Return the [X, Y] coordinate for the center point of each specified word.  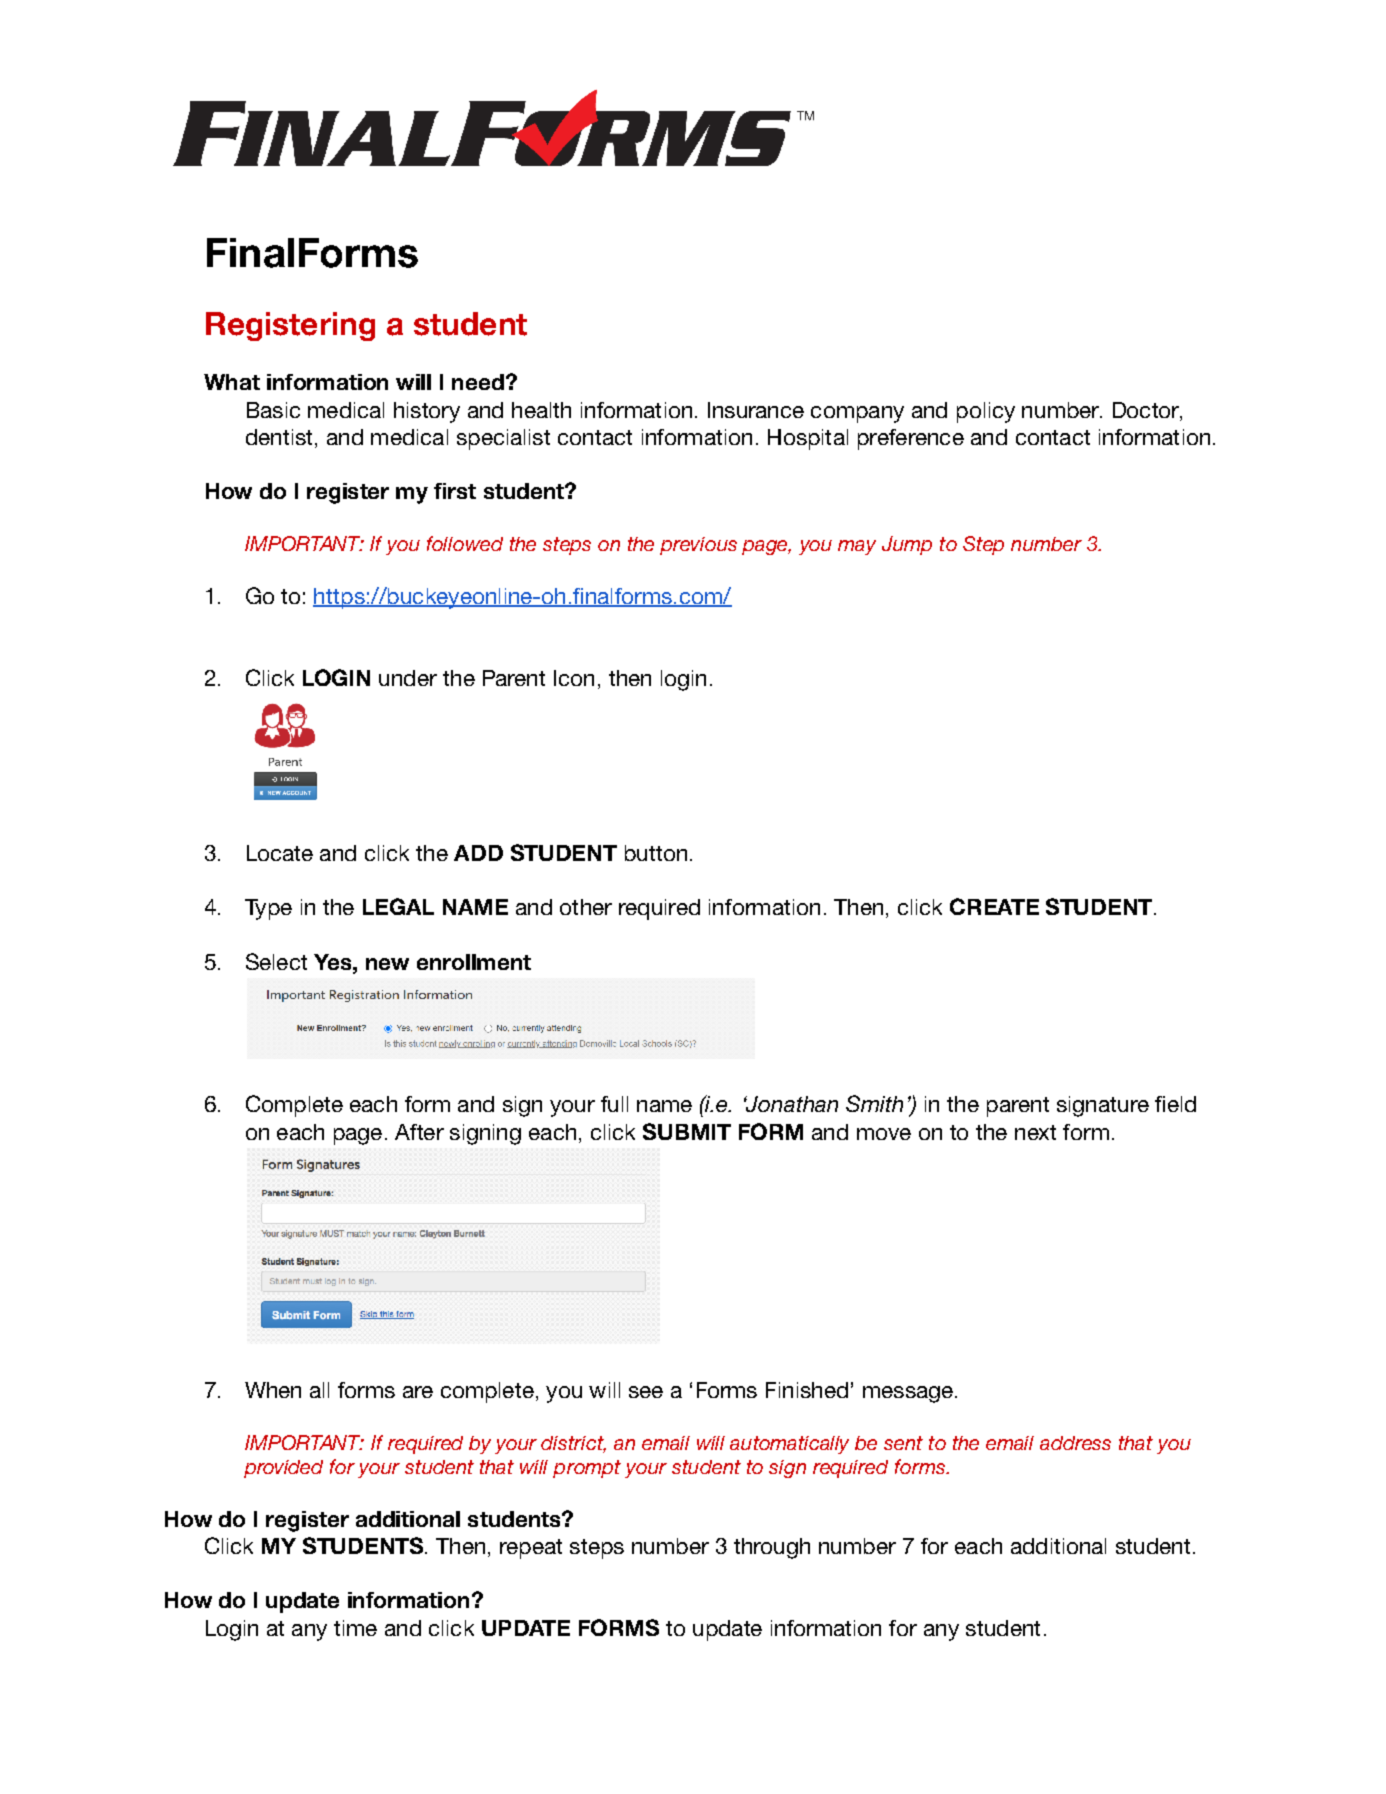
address [1075, 1443]
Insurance [756, 410]
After [419, 1132]
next [1035, 1132]
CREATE [994, 906]
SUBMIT [687, 1131]
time [355, 1628]
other [586, 907]
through [772, 1548]
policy [986, 412]
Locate [280, 853]
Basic [273, 410]
